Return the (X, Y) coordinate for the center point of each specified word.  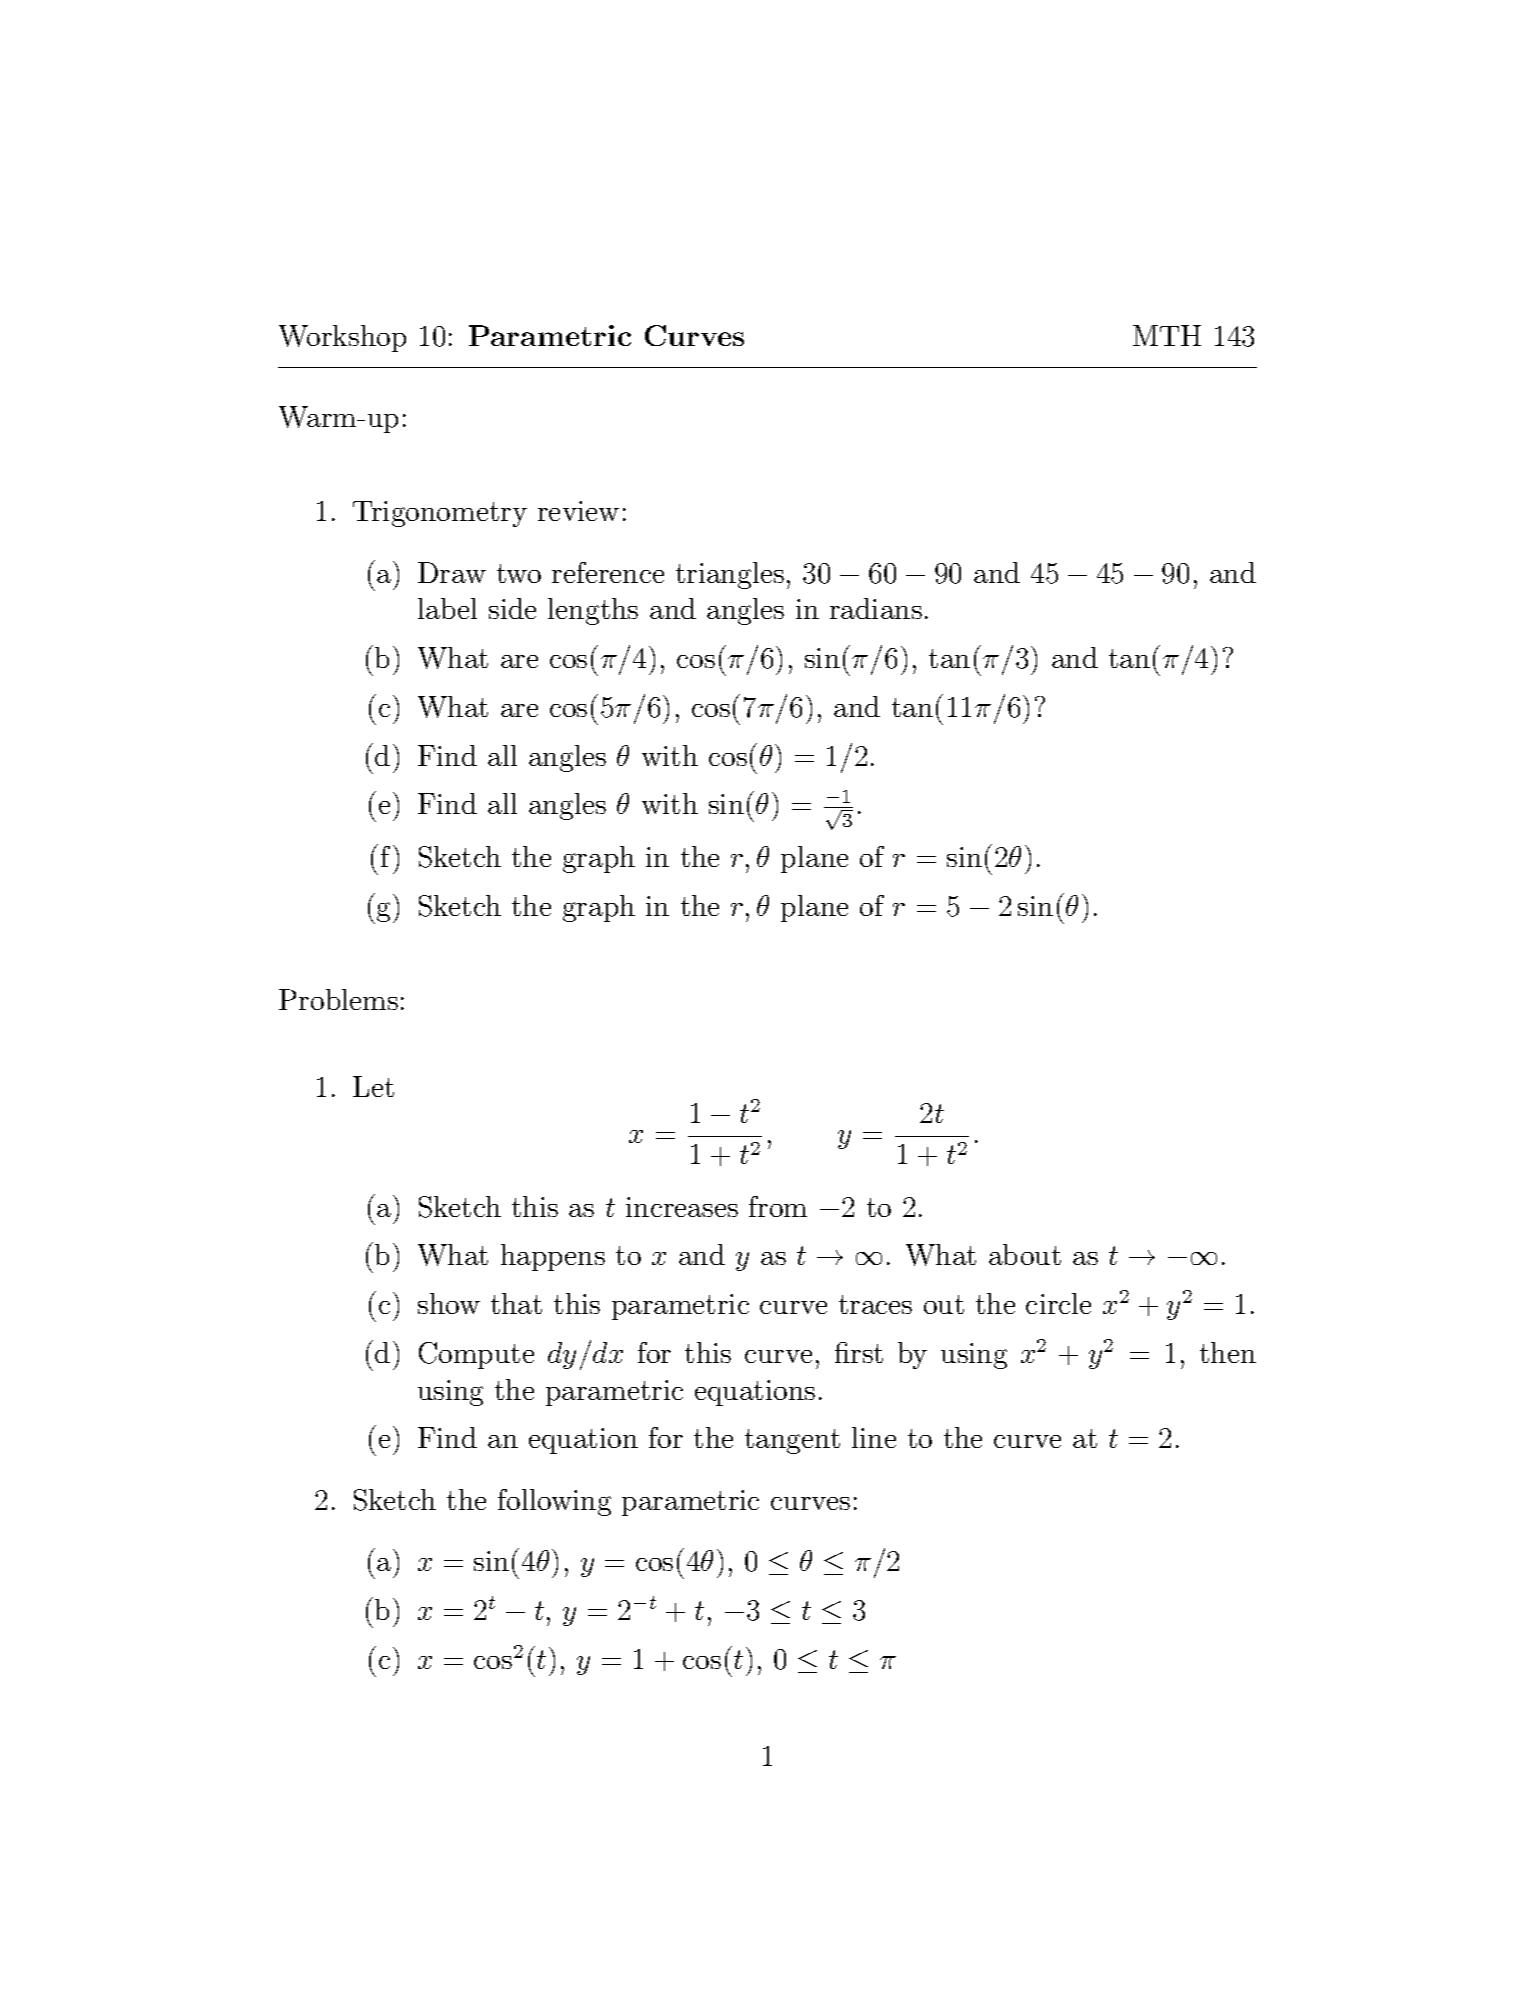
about (1025, 1254)
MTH (1167, 335)
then (1228, 1352)
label (447, 608)
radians (876, 608)
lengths (593, 611)
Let (373, 1086)
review (578, 511)
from (778, 1206)
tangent (792, 1441)
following (554, 1502)
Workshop (342, 338)
